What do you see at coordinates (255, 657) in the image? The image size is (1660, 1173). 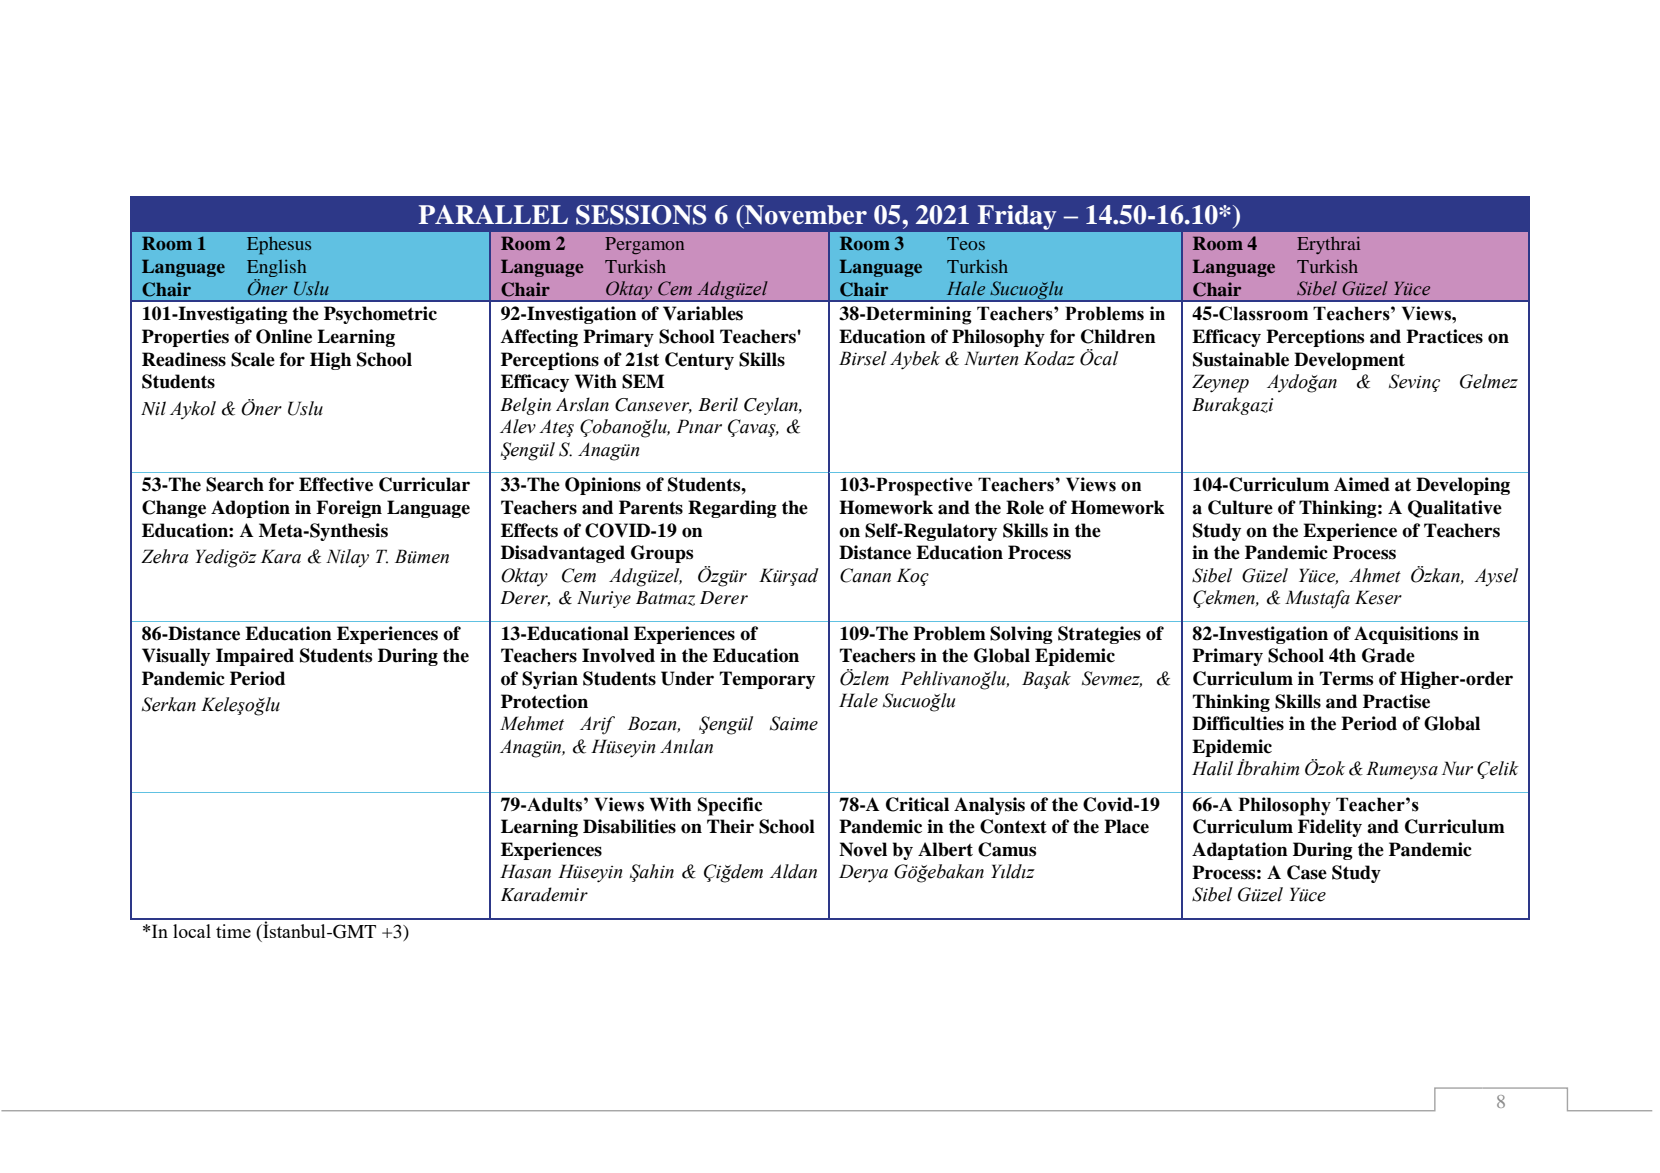 I see `Impaired` at bounding box center [255, 657].
